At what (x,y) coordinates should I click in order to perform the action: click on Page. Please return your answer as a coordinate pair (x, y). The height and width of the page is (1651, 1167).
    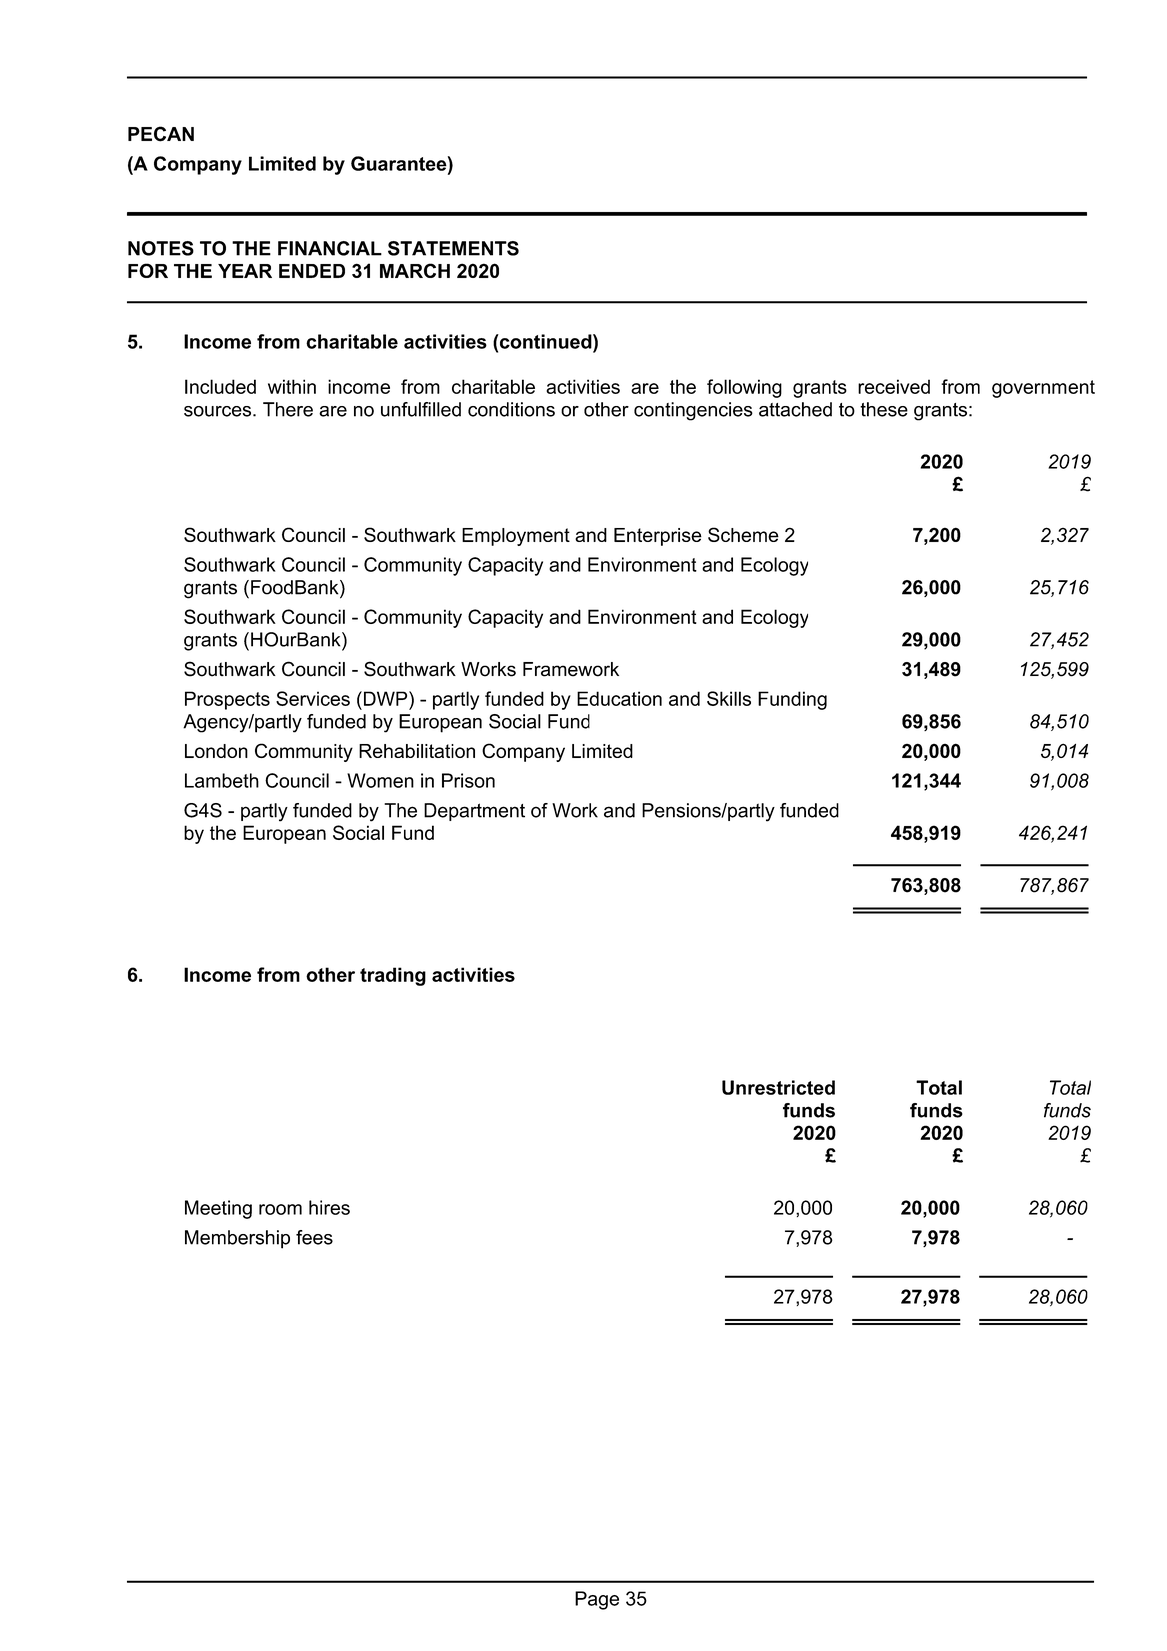
    Looking at the image, I should click on (597, 1600).
